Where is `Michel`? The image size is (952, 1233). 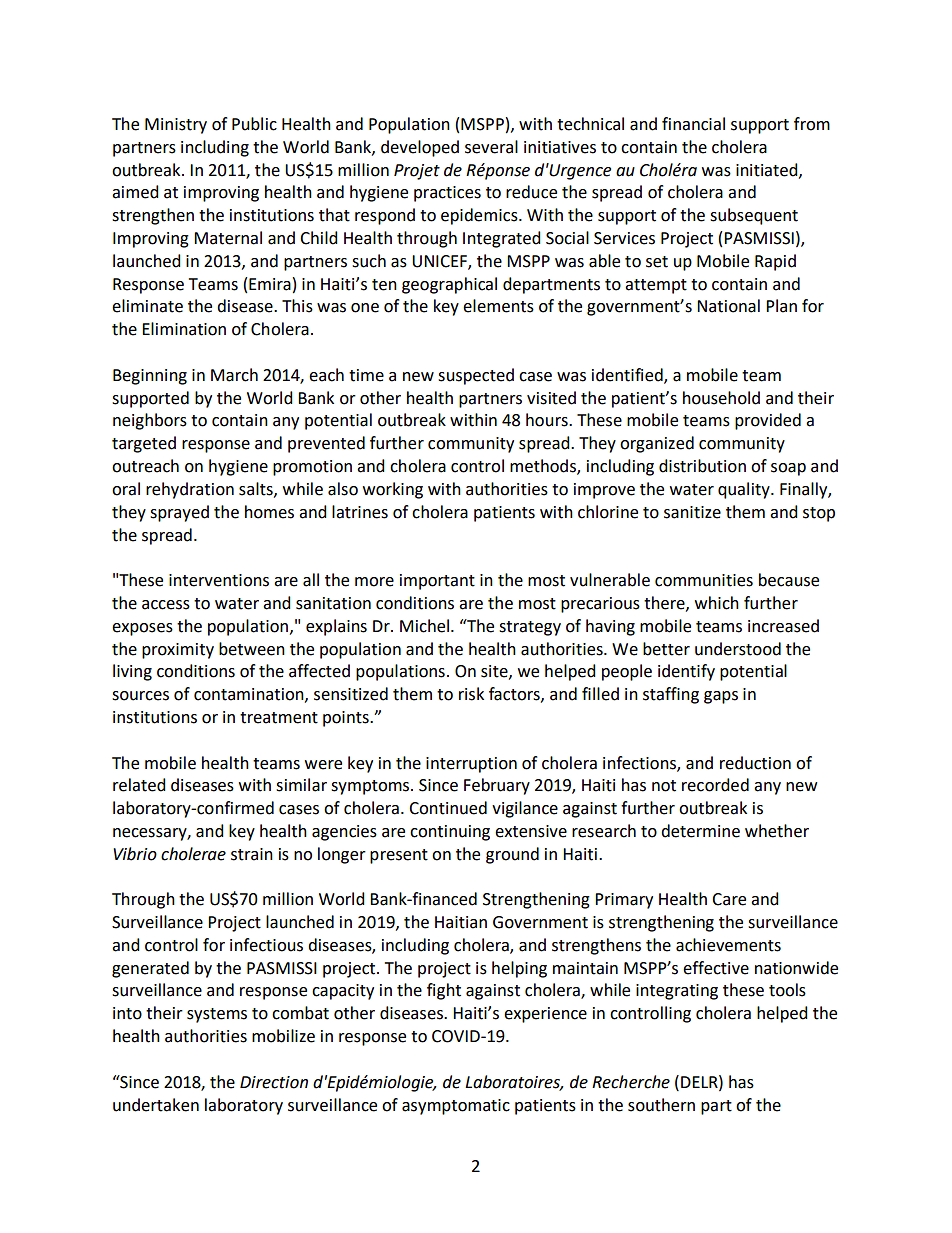 Michel is located at coordinates (424, 626).
